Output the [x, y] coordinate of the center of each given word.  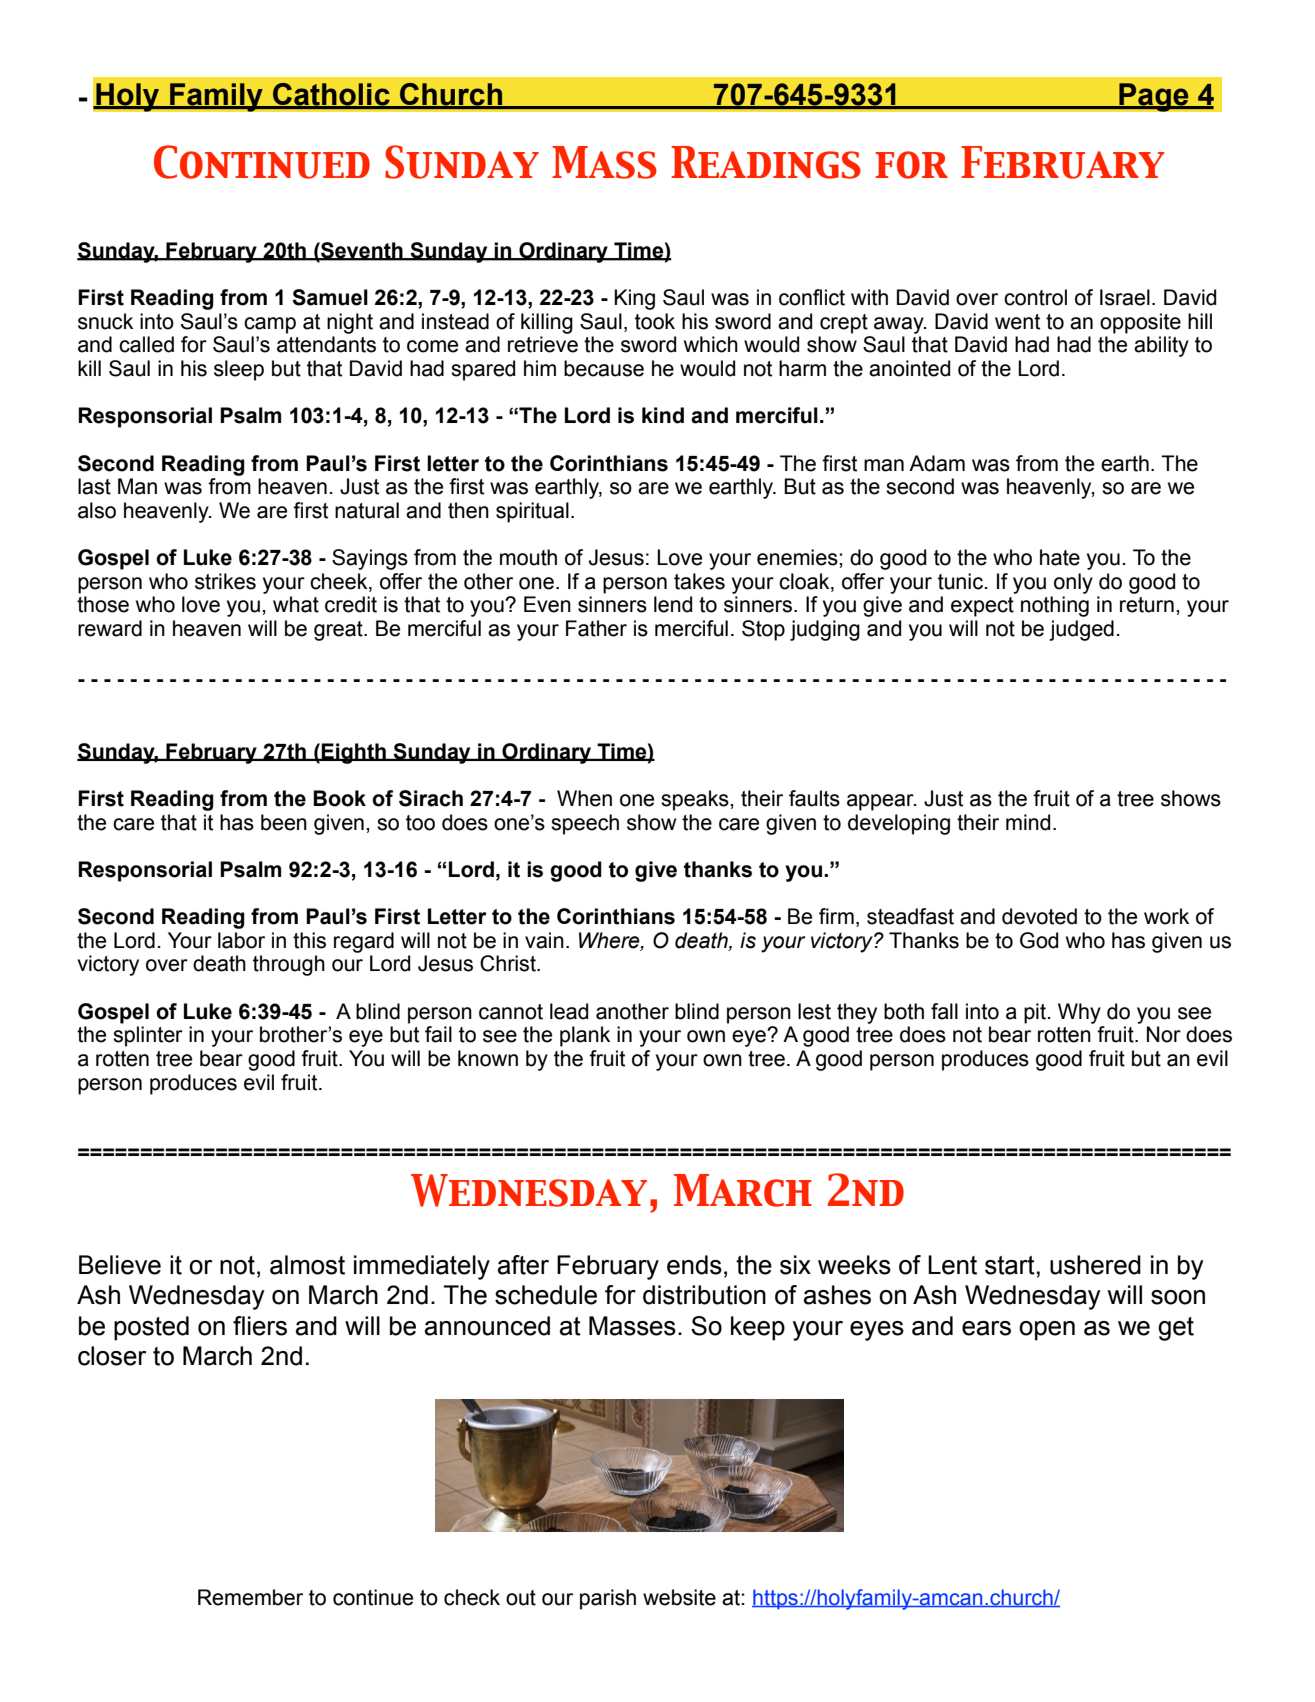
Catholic [331, 95]
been [284, 822]
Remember [250, 1597]
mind [1028, 822]
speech [585, 824]
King [634, 299]
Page [1154, 97]
